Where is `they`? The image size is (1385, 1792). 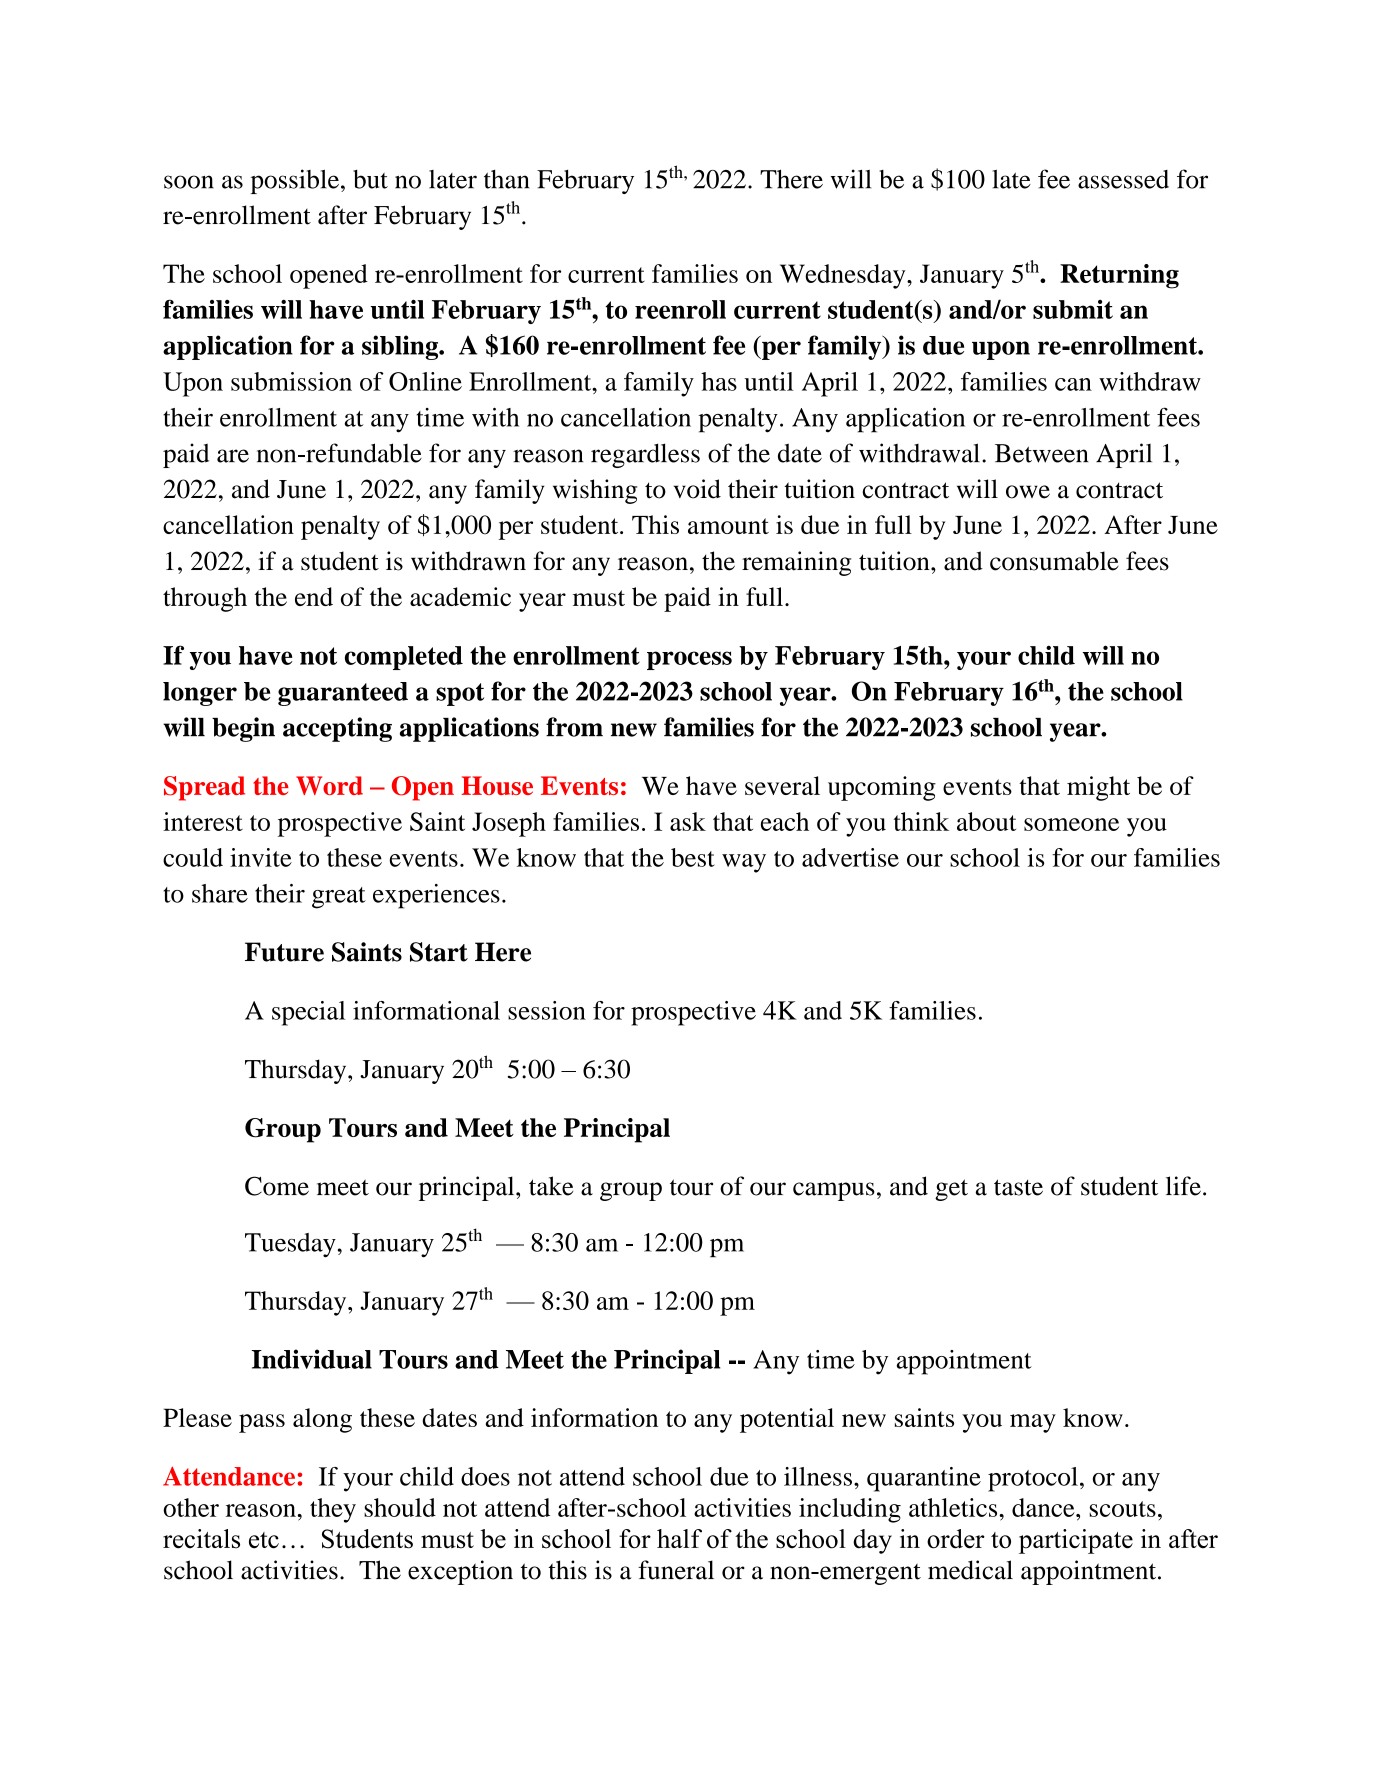
they is located at coordinates (333, 1510).
